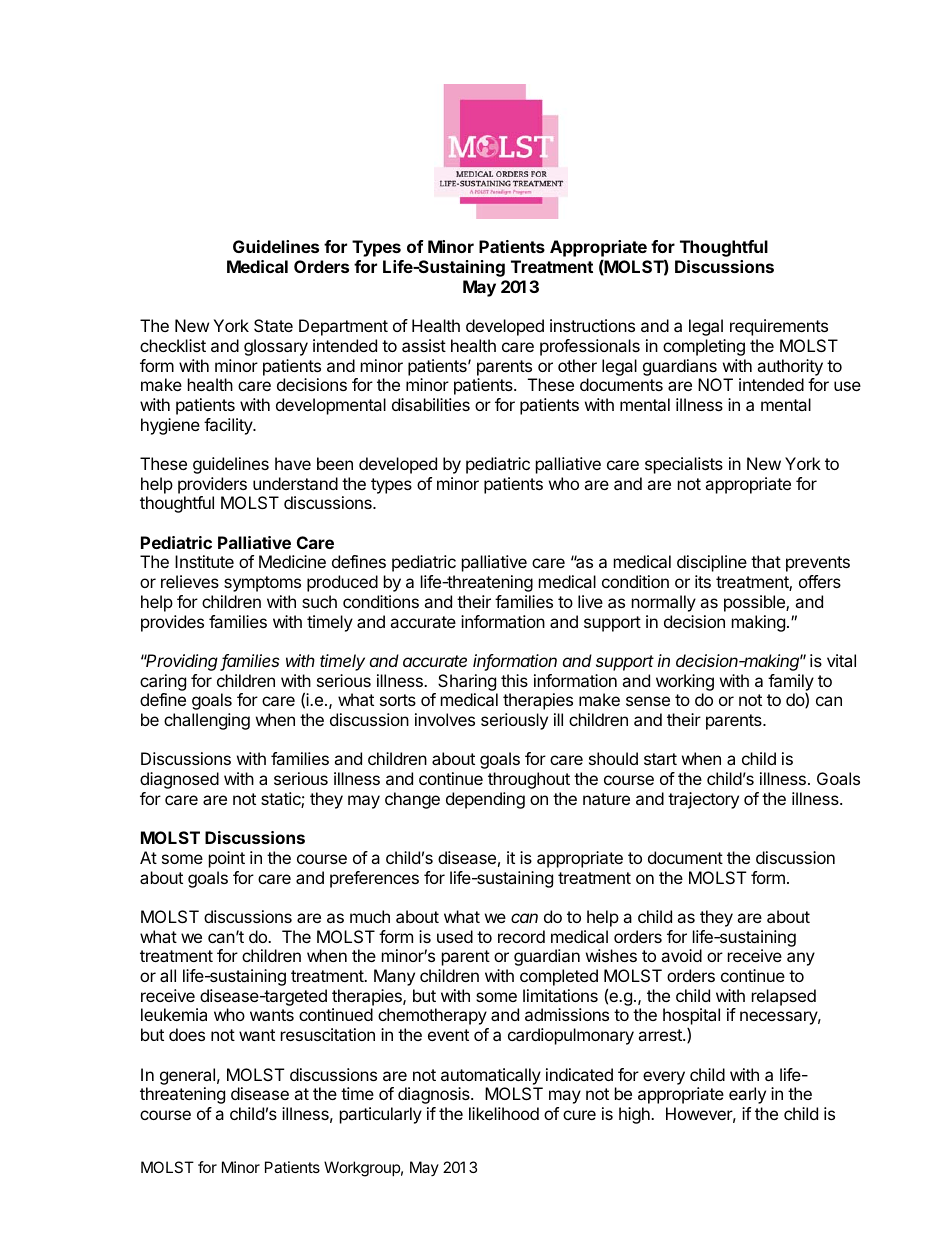  What do you see at coordinates (491, 1076) in the page?
I see `automatically` at bounding box center [491, 1076].
